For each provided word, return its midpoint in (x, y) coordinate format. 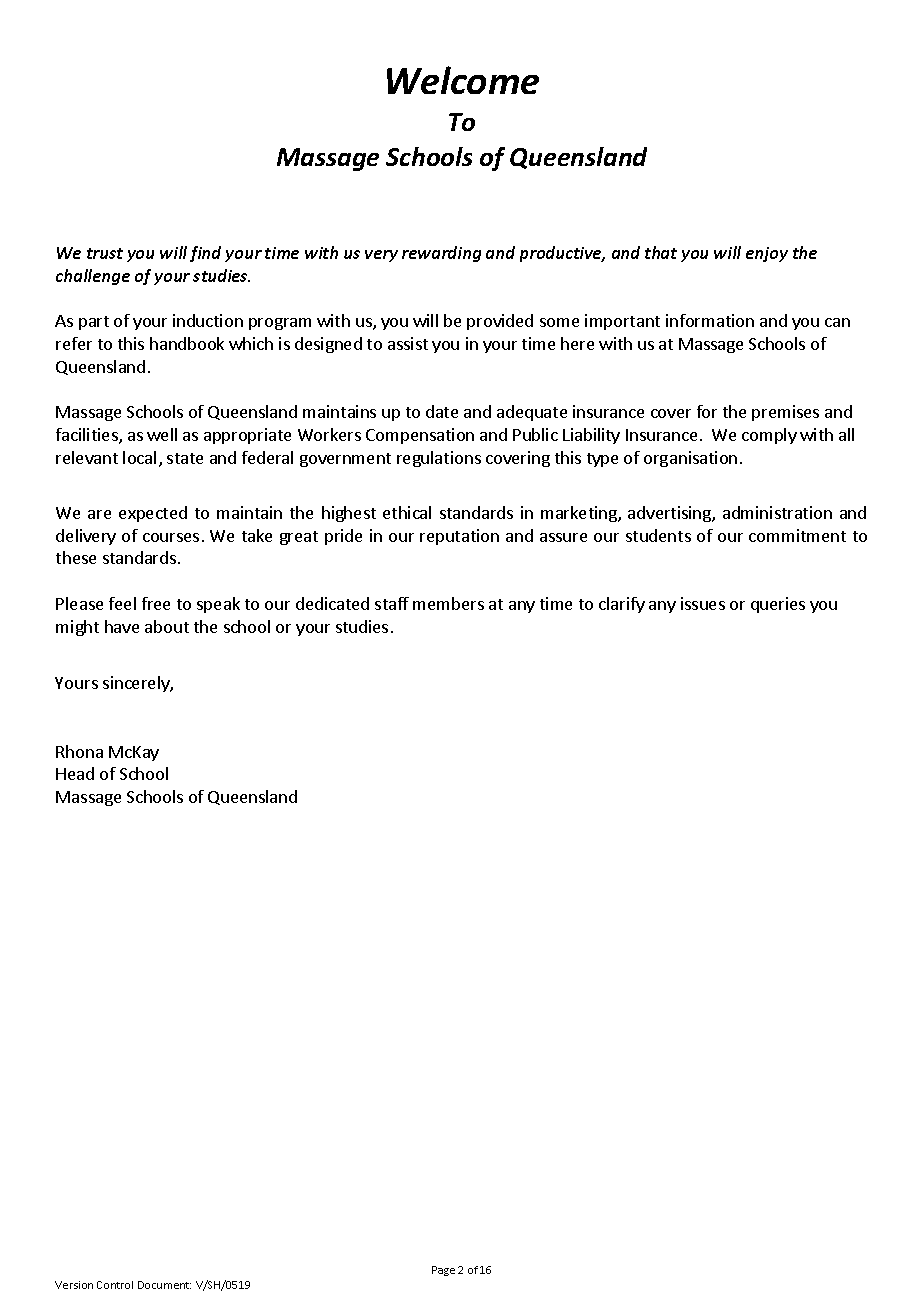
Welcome (463, 80)
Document (164, 1285)
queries (778, 605)
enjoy (767, 254)
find (205, 254)
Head (75, 773)
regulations (439, 459)
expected (153, 514)
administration (777, 512)
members (448, 603)
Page (443, 1271)
